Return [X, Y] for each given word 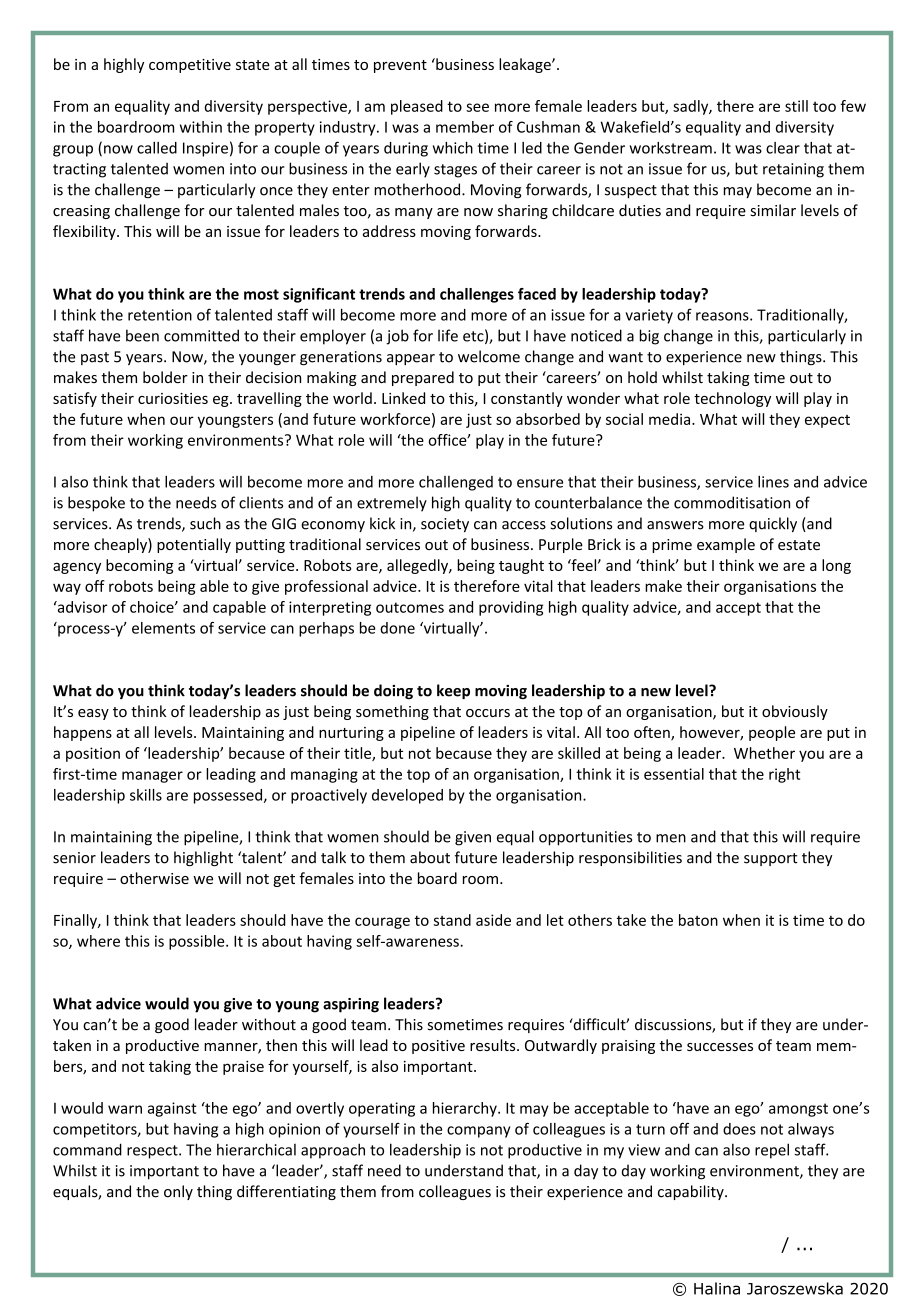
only [178, 1192]
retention [160, 315]
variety [649, 316]
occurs [488, 713]
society [445, 525]
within [201, 127]
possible [198, 942]
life [448, 335]
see [477, 107]
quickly [773, 524]
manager [152, 777]
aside [493, 920]
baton [698, 920]
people [772, 733]
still [796, 106]
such [205, 523]
